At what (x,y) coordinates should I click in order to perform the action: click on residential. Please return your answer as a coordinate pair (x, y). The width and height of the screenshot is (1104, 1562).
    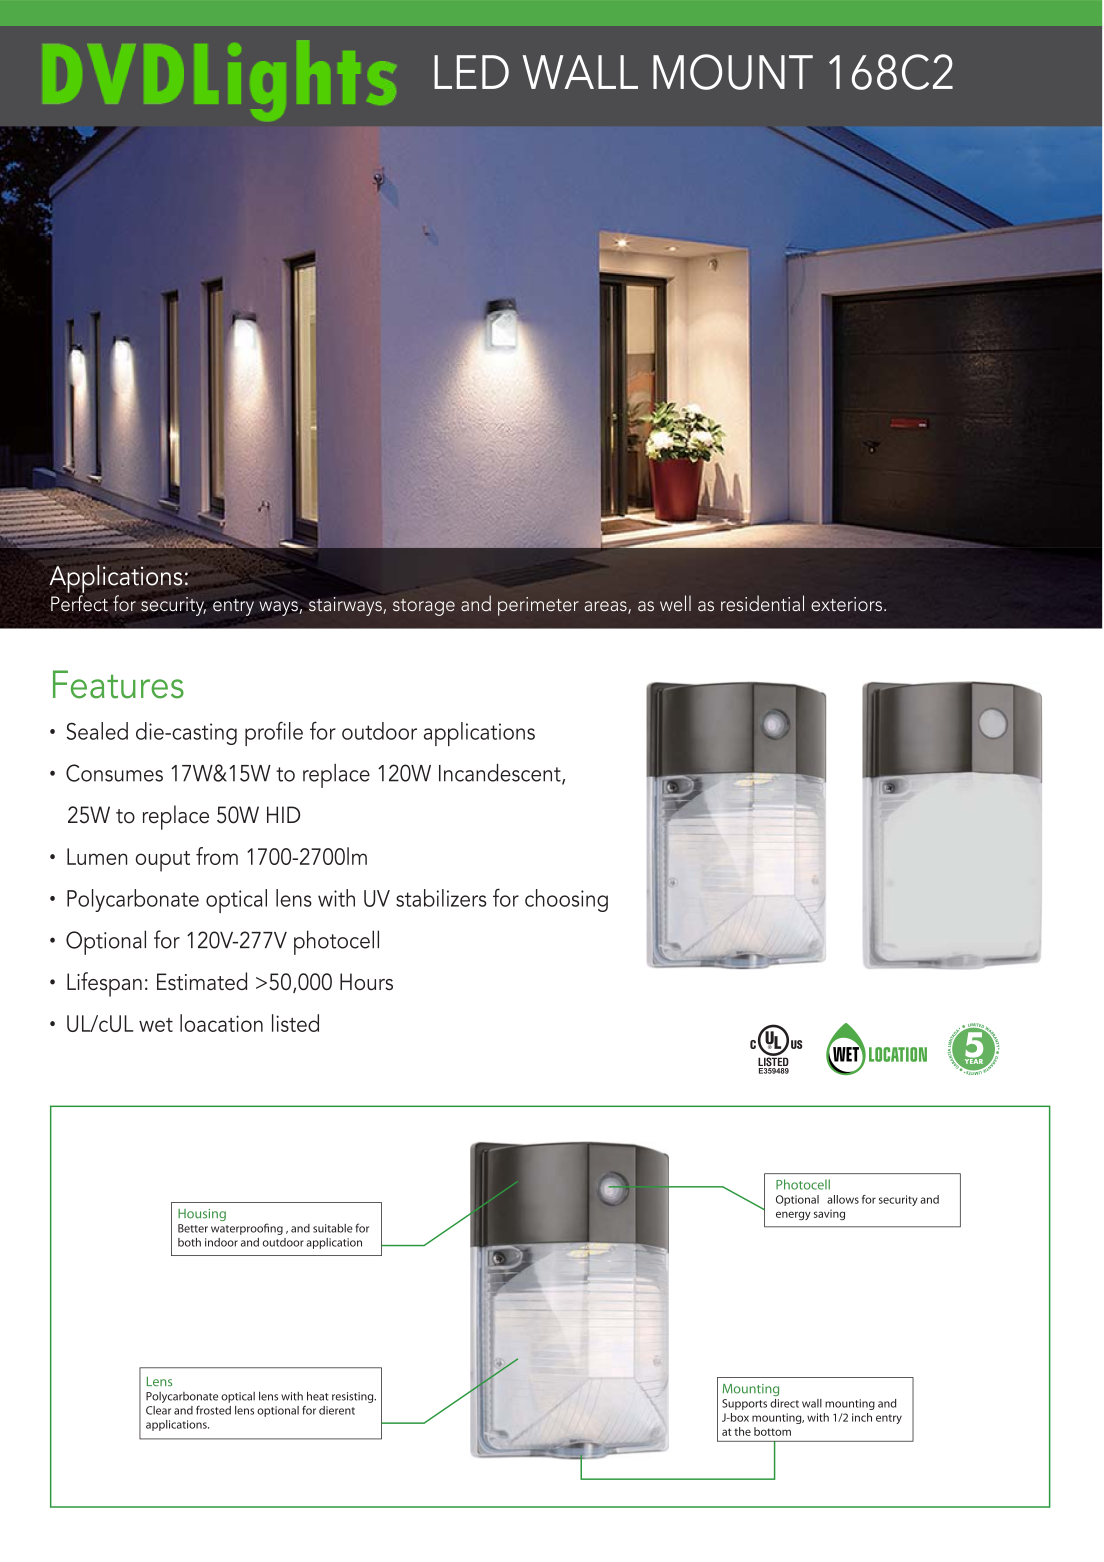
    Looking at the image, I should click on (762, 603).
